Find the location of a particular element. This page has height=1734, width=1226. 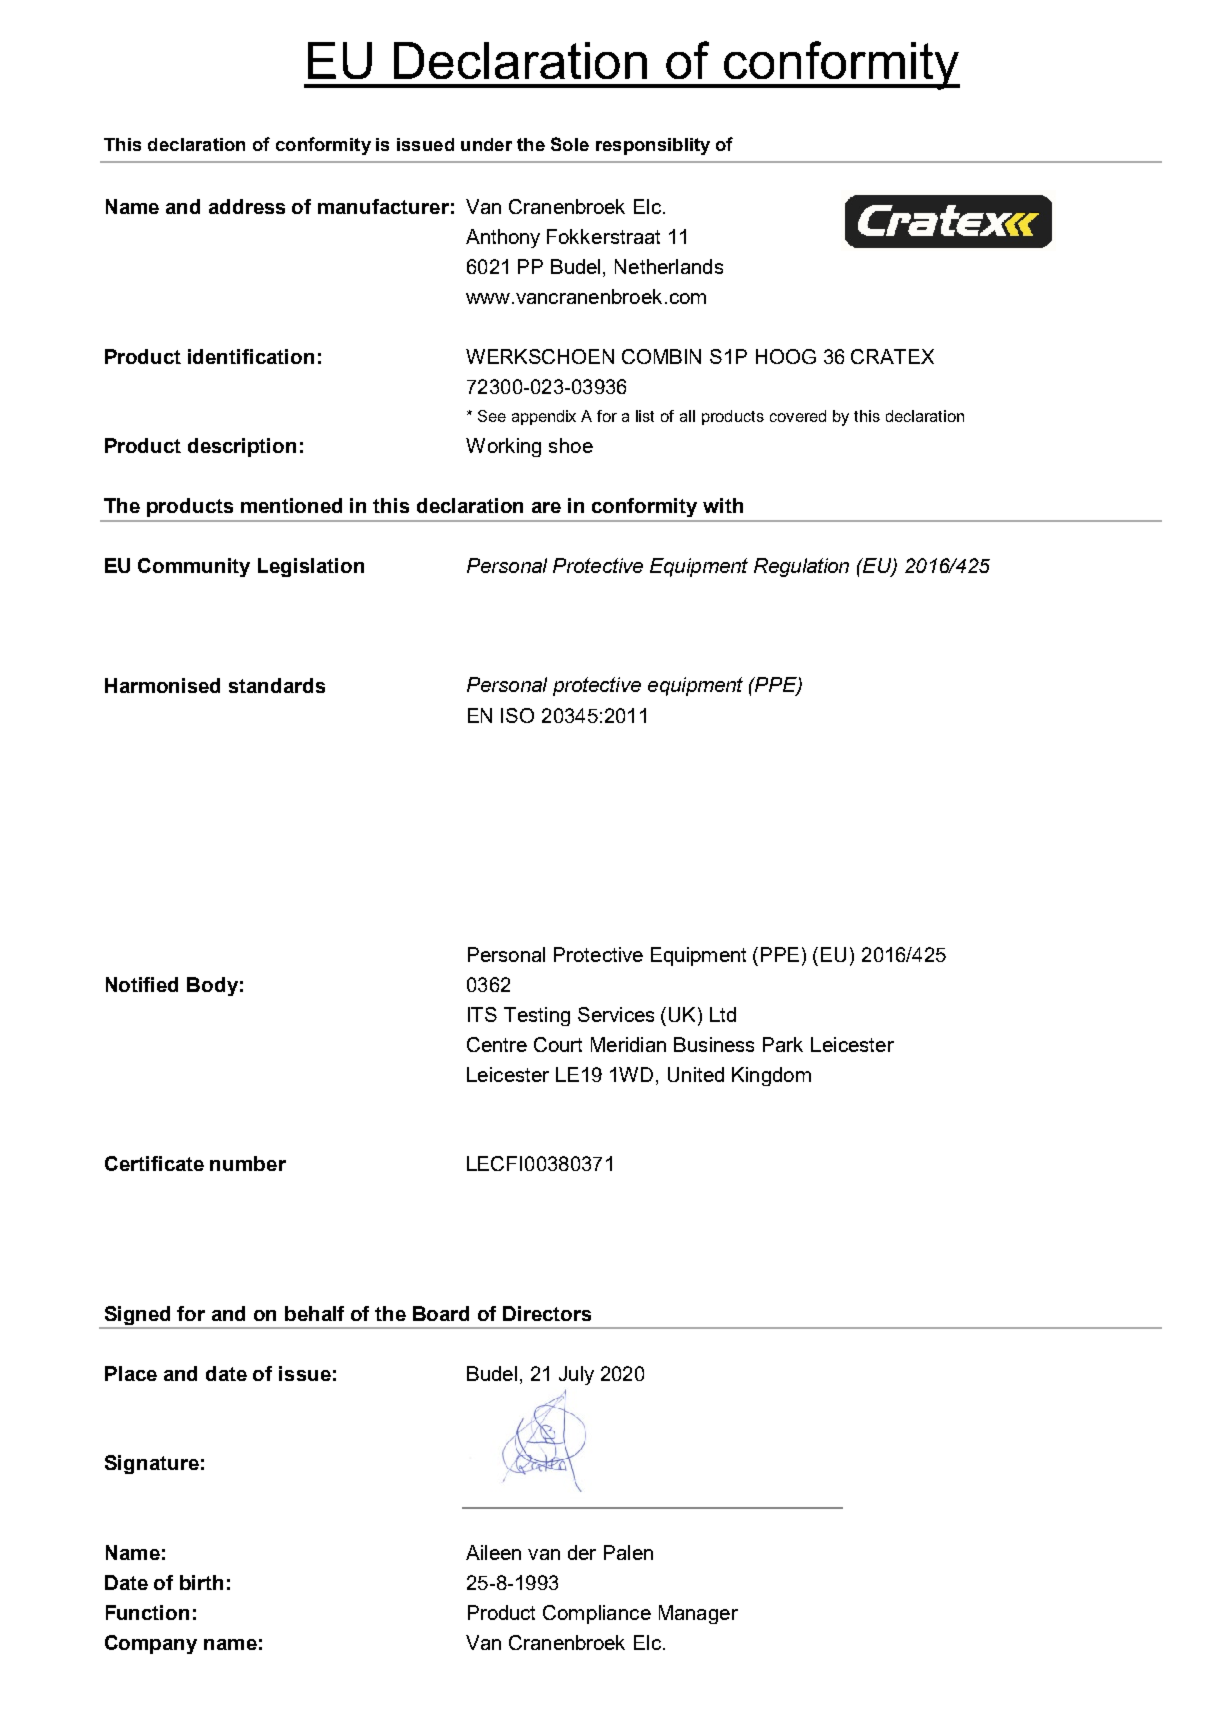

are is located at coordinates (546, 507).
